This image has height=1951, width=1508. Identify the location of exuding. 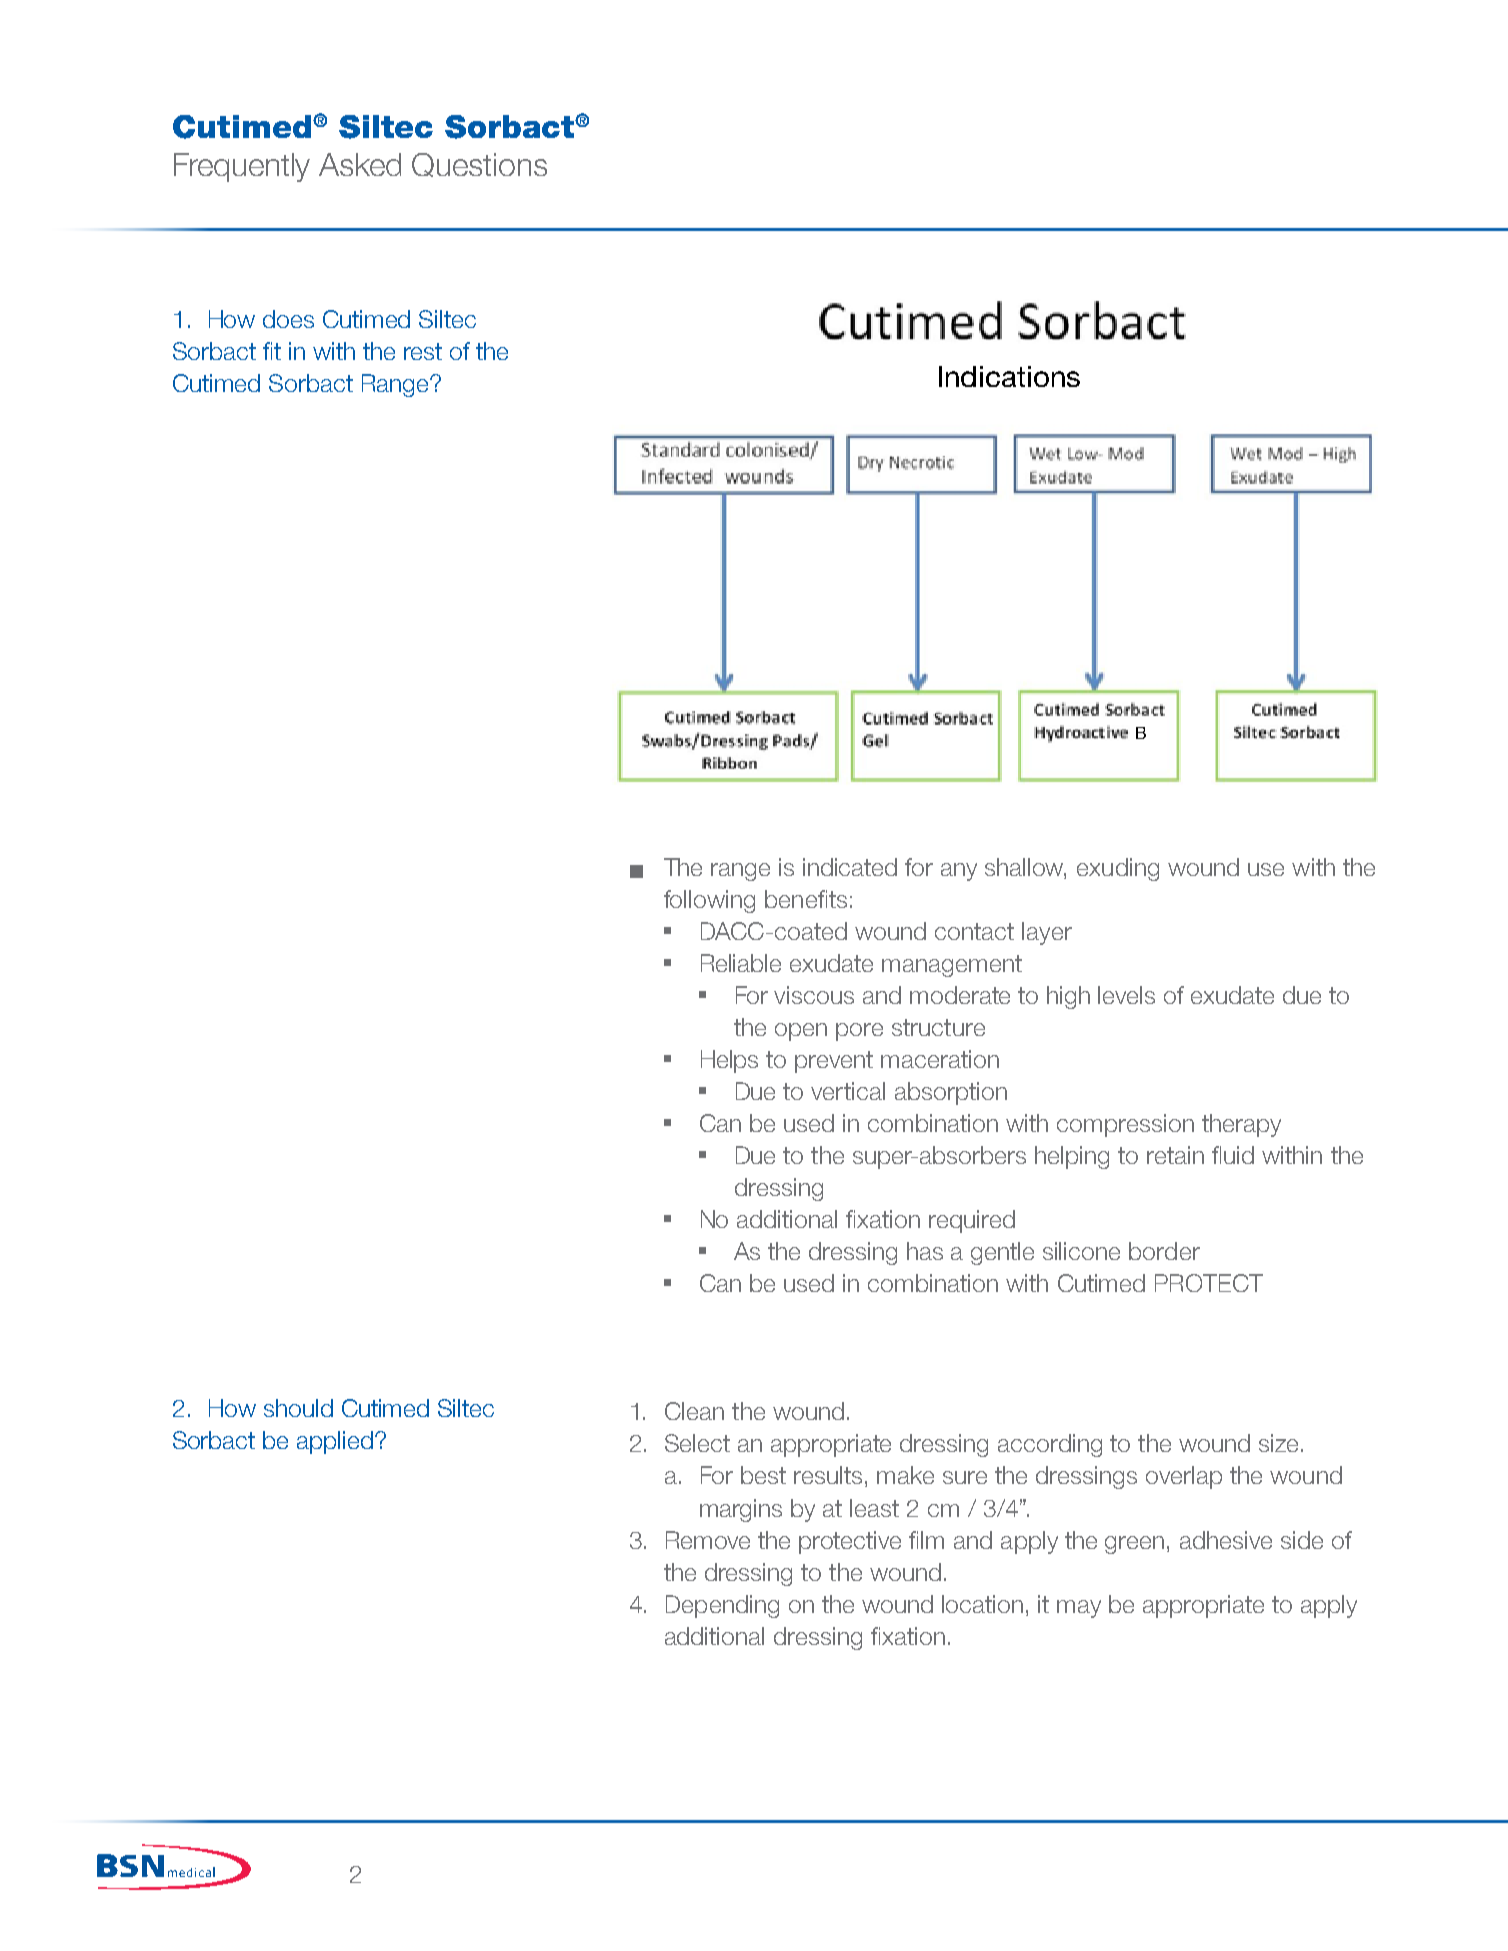
(1118, 869).
